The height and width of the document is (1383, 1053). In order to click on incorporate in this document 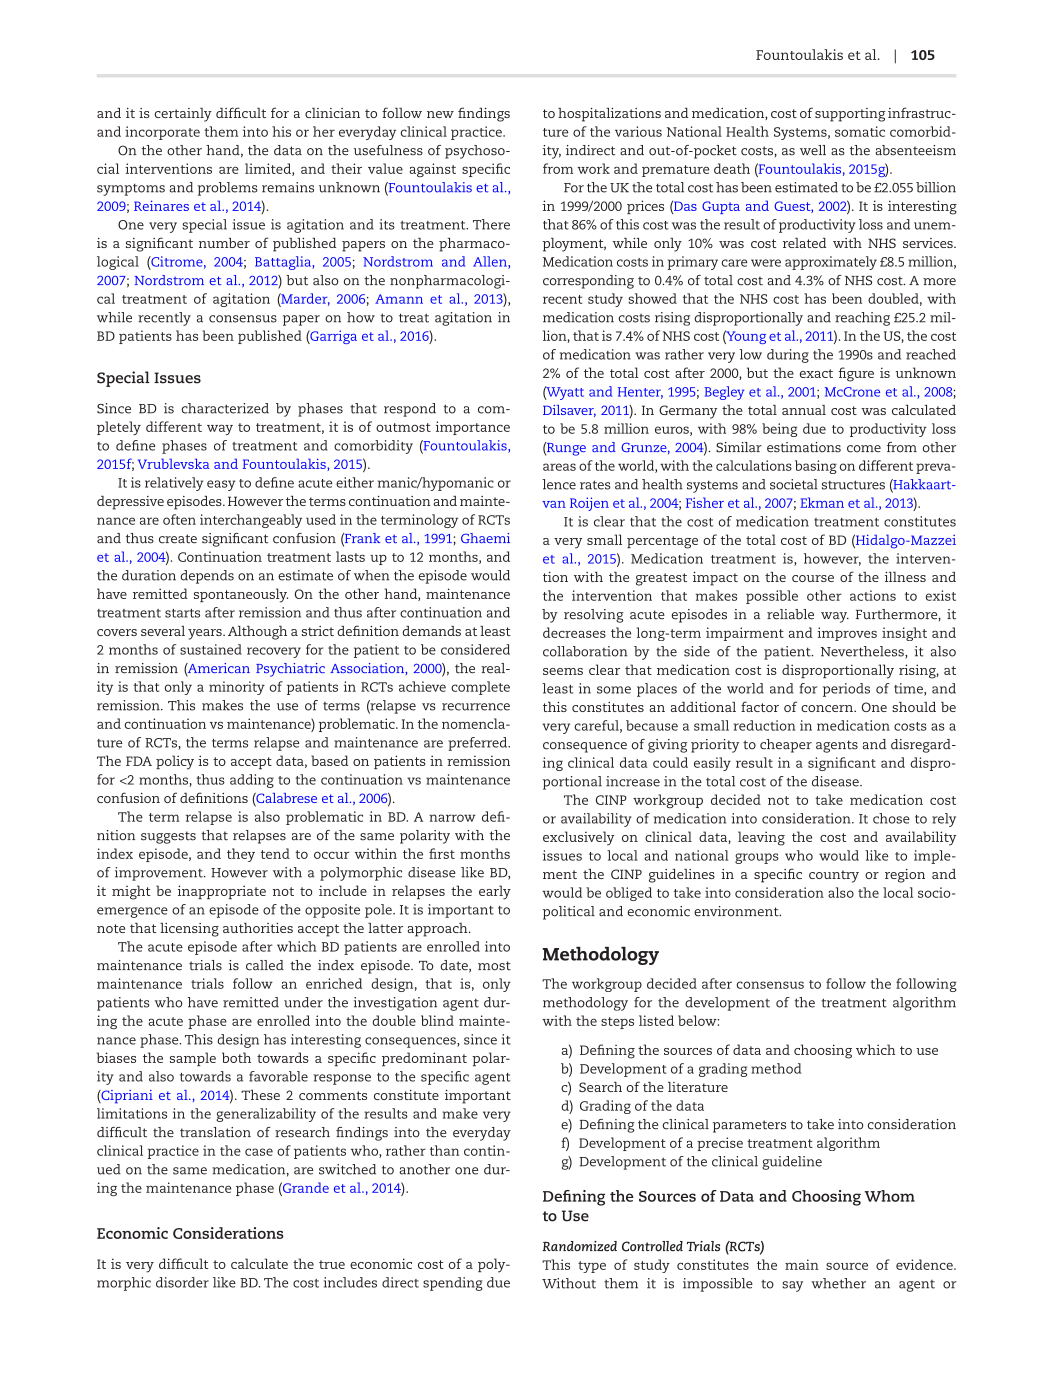, I will do `click(162, 133)`.
